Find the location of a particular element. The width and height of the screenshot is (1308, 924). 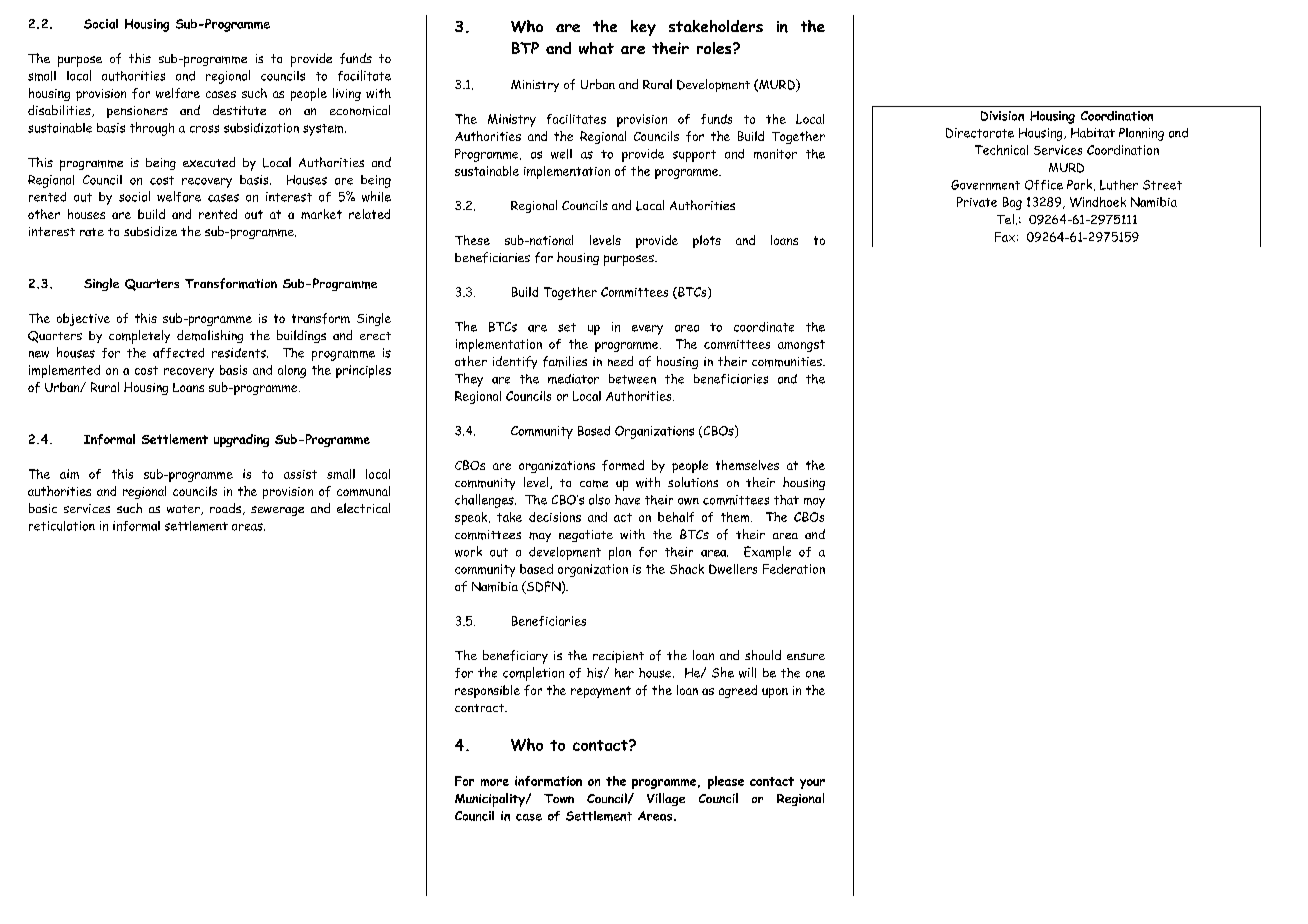

more is located at coordinates (495, 782).
